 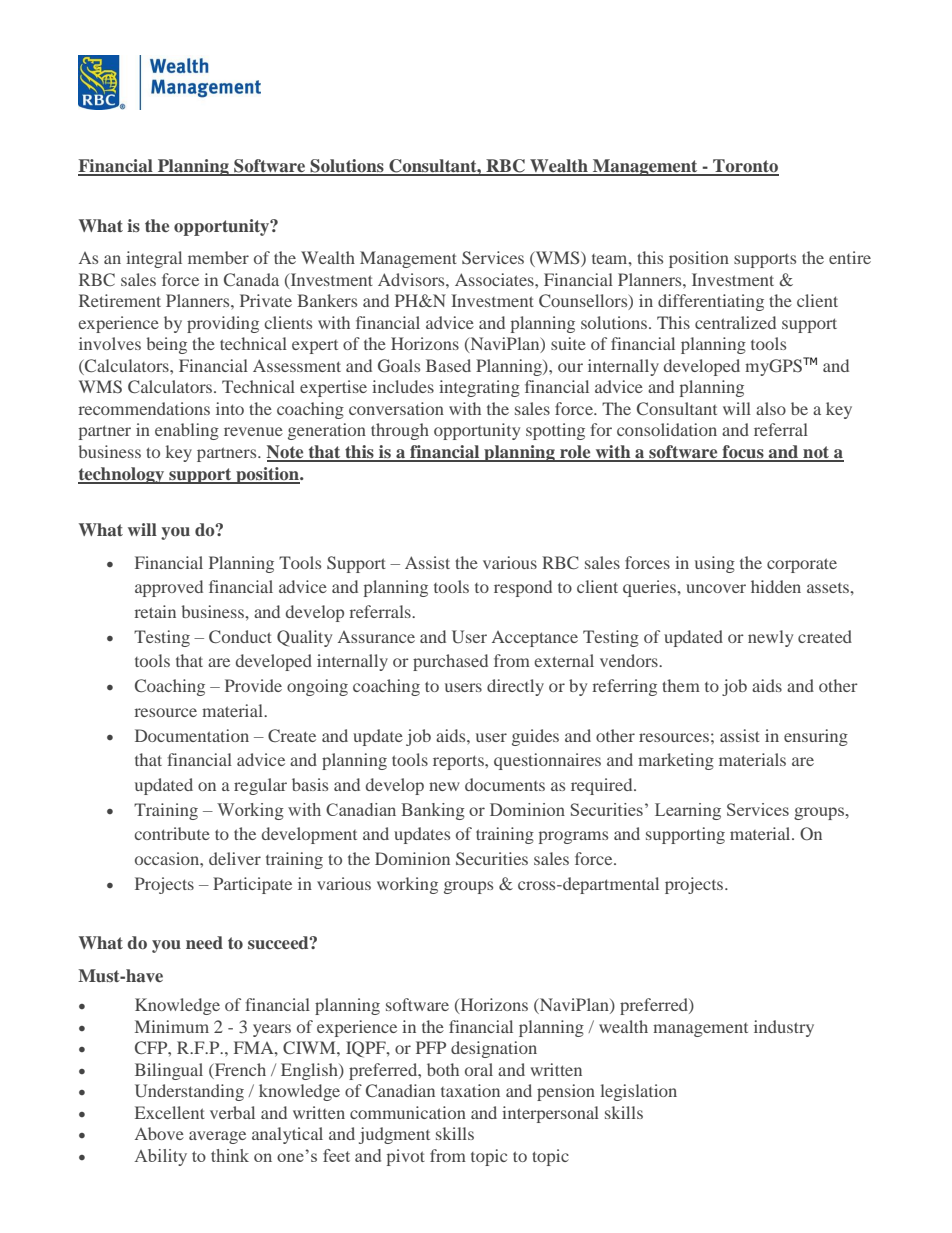 What do you see at coordinates (776, 586) in the page?
I see `hidden` at bounding box center [776, 586].
